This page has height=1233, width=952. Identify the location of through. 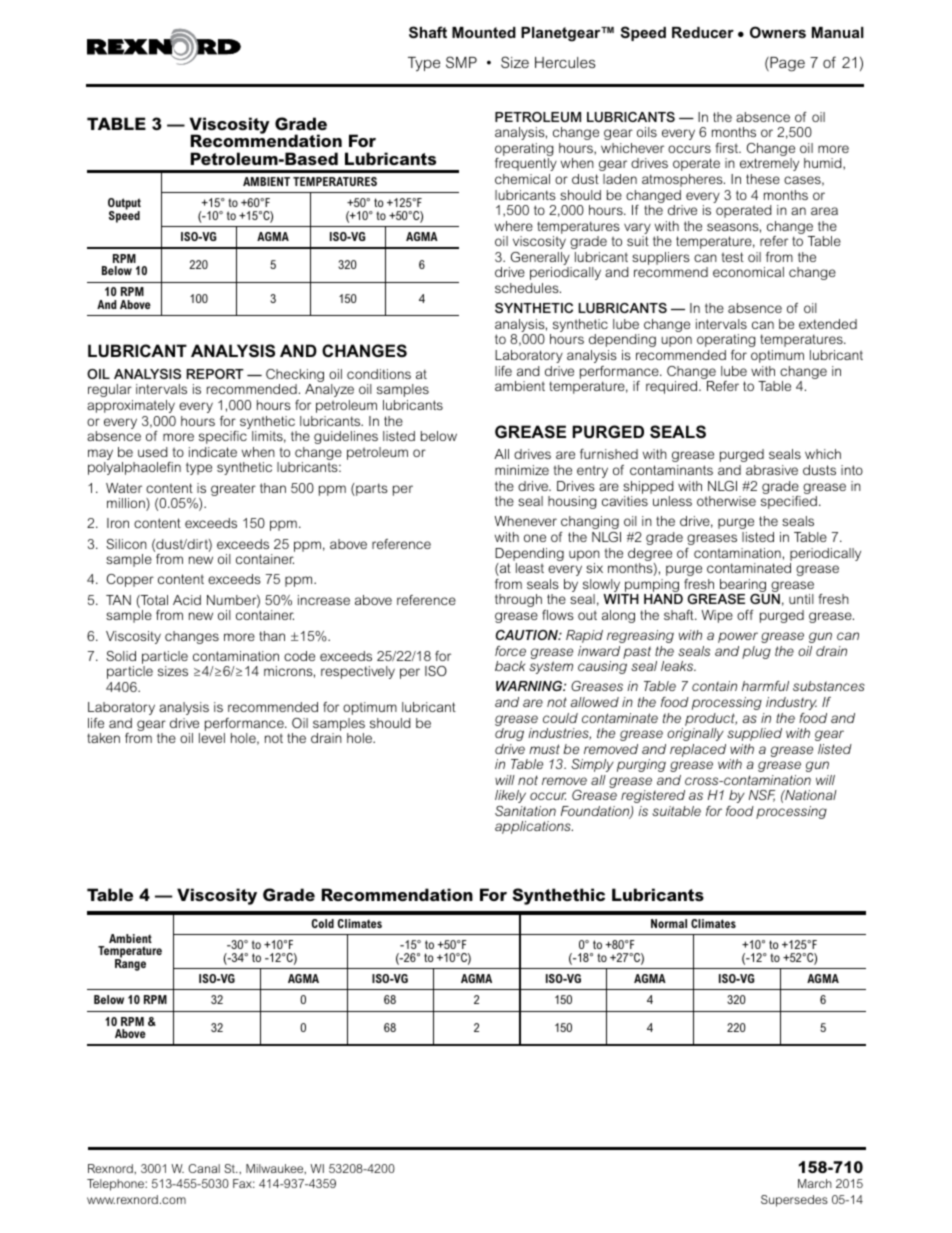
(518, 600).
